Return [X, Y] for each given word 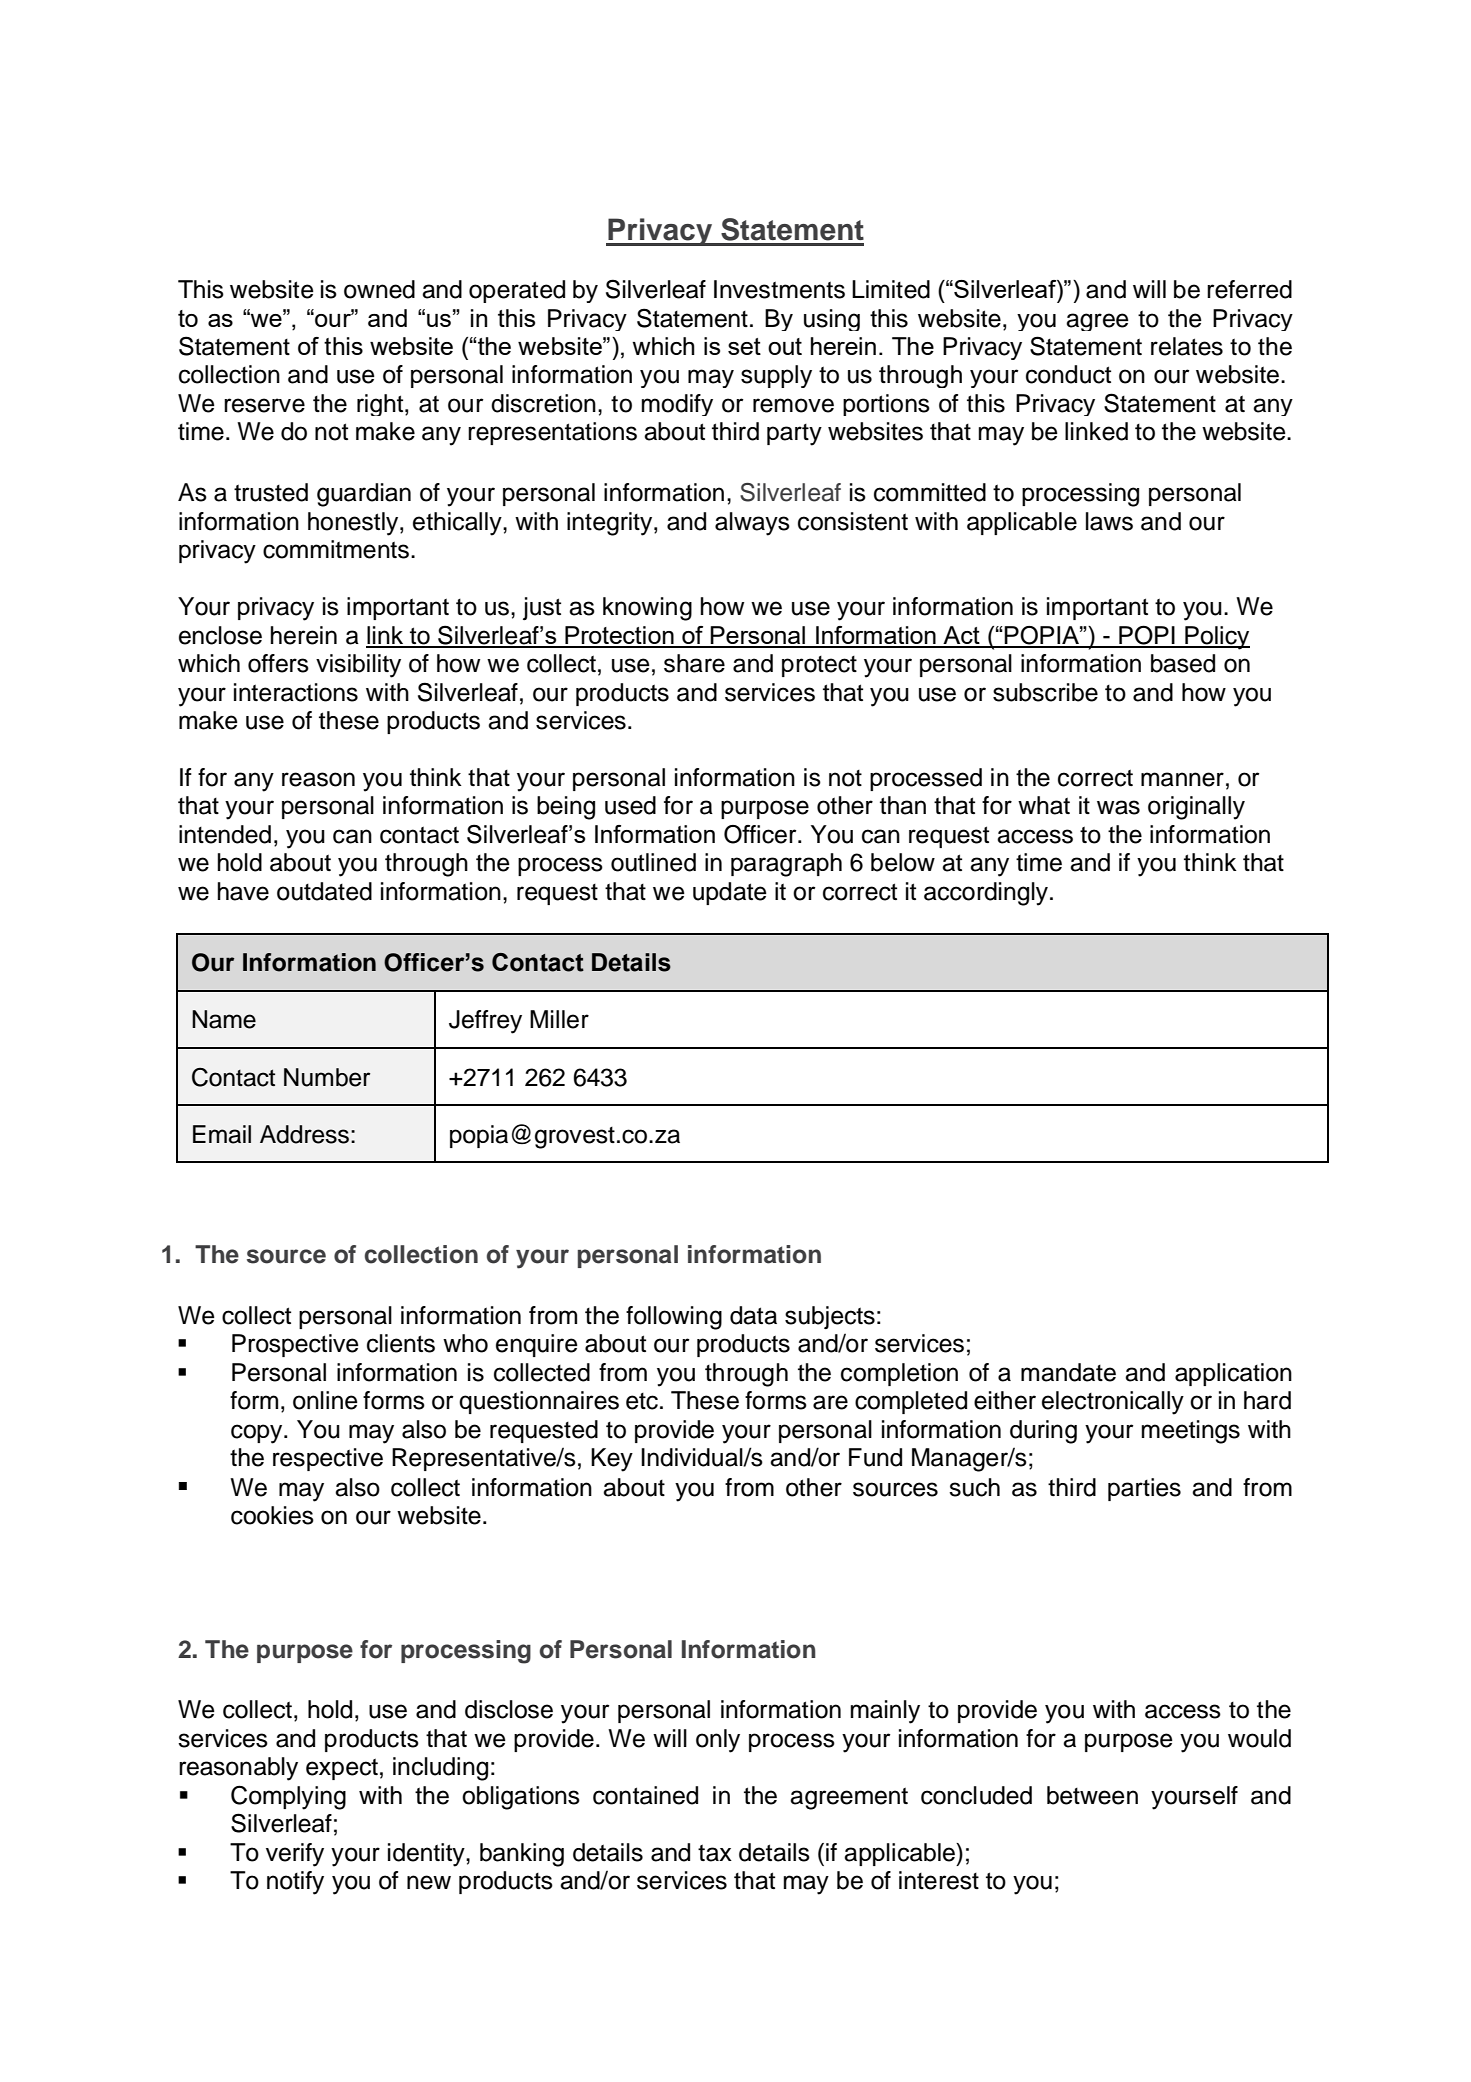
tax [715, 1853]
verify [295, 1855]
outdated [324, 891]
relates [1187, 346]
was [1118, 807]
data [753, 1315]
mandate [1068, 1372]
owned [379, 289]
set [744, 346]
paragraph [786, 865]
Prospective [295, 1345]
